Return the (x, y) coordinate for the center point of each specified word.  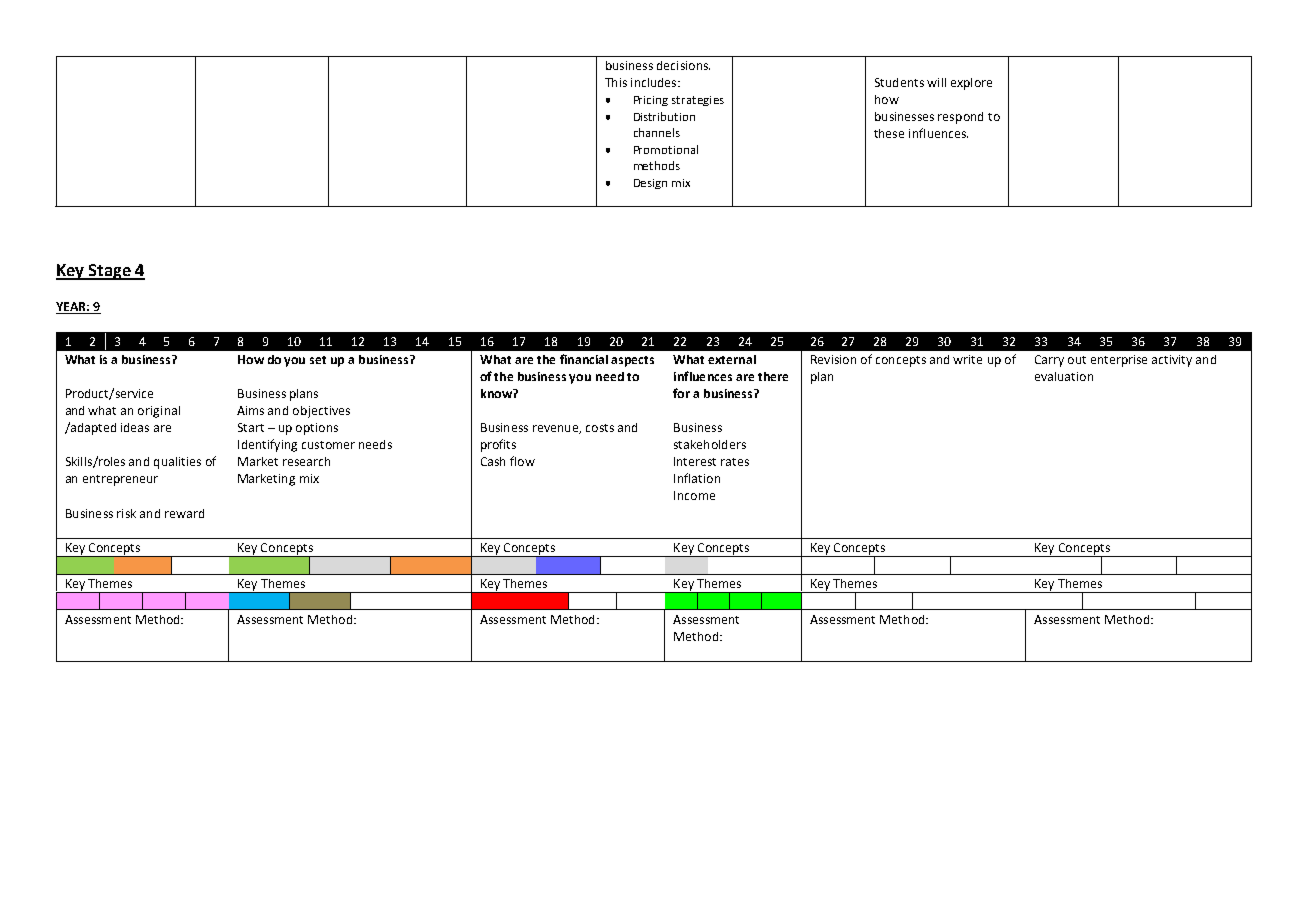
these (889, 133)
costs (600, 428)
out (1077, 360)
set (318, 360)
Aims (250, 410)
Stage (110, 272)
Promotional (666, 149)
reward (184, 513)
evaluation (1064, 376)
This (616, 82)
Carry (1049, 361)
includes (655, 82)
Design (650, 184)
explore (971, 84)
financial (584, 359)
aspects (632, 361)
